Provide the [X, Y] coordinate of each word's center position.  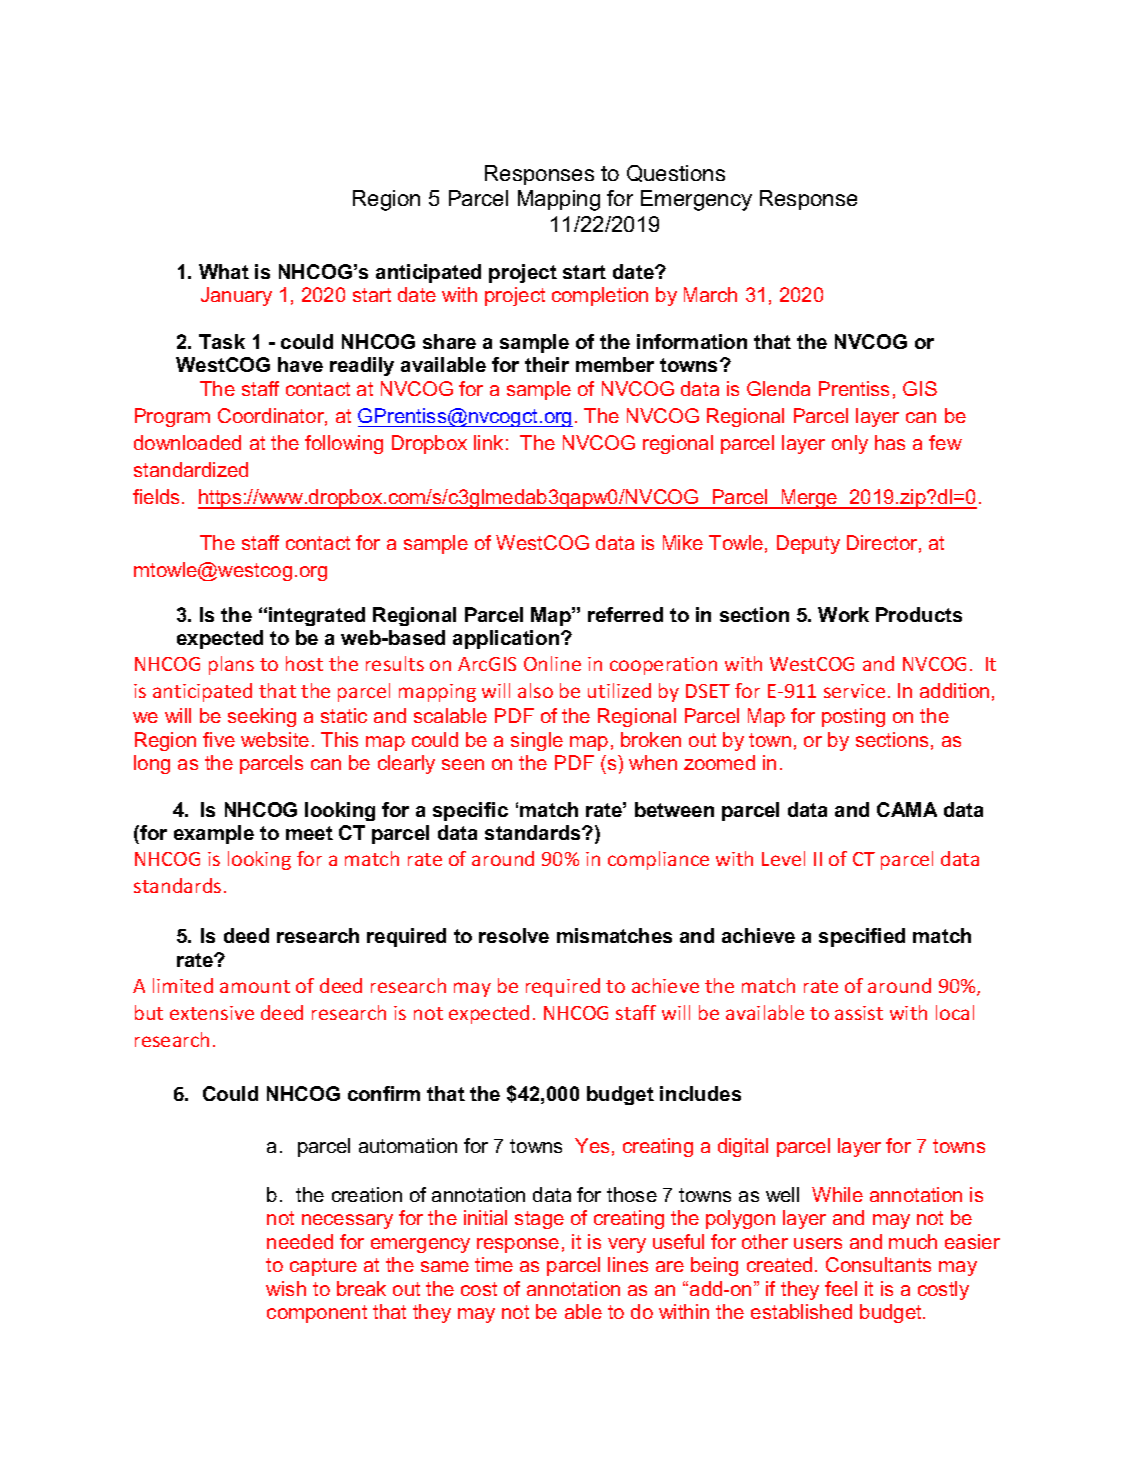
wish [286, 1288]
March [710, 294]
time [494, 1264]
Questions [676, 173]
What [224, 271]
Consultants [878, 1264]
